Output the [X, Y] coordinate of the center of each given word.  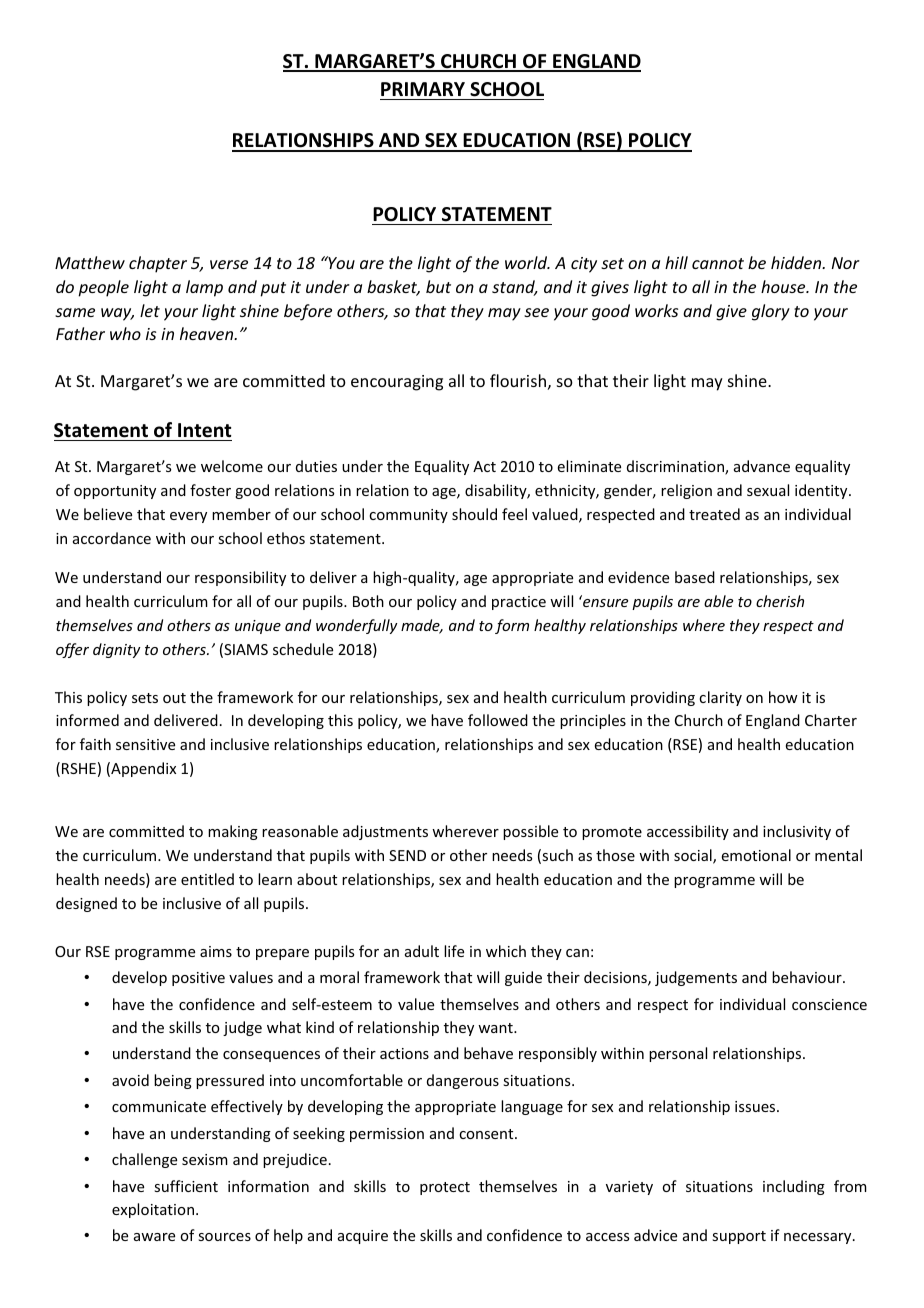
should [474, 514]
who [125, 333]
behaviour [808, 977]
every [188, 517]
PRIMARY [423, 89]
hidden [797, 262]
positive [198, 979]
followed [498, 720]
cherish [780, 601]
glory [771, 312]
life [454, 951]
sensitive [145, 744]
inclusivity [797, 832]
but [438, 286]
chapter [158, 264]
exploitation [153, 1210]
